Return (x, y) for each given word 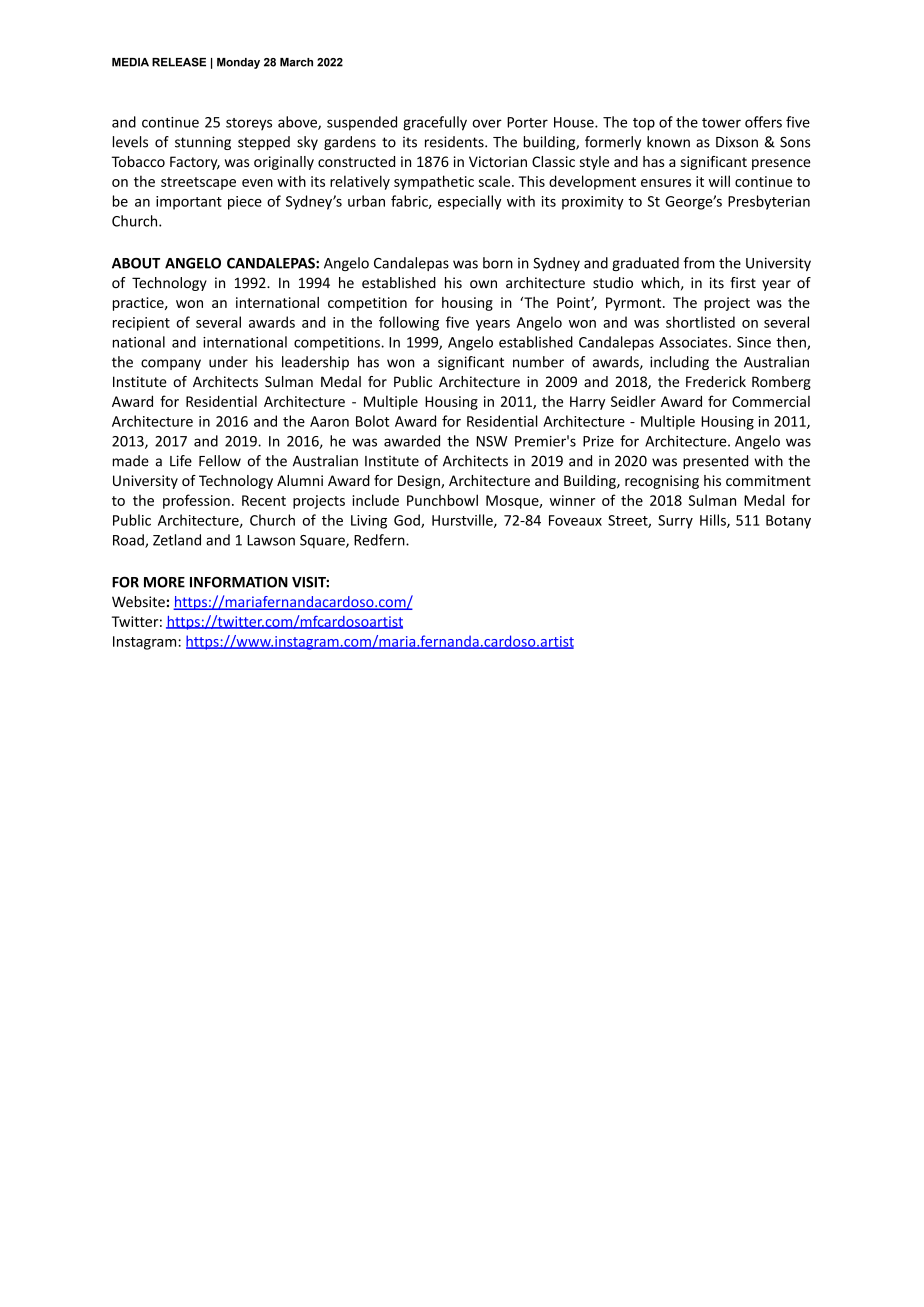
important (189, 203)
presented (715, 462)
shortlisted (700, 322)
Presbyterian (769, 202)
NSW (492, 441)
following (409, 323)
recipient (141, 324)
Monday (238, 63)
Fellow (220, 461)
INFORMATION (239, 582)
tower (721, 123)
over (487, 123)
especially (470, 202)
